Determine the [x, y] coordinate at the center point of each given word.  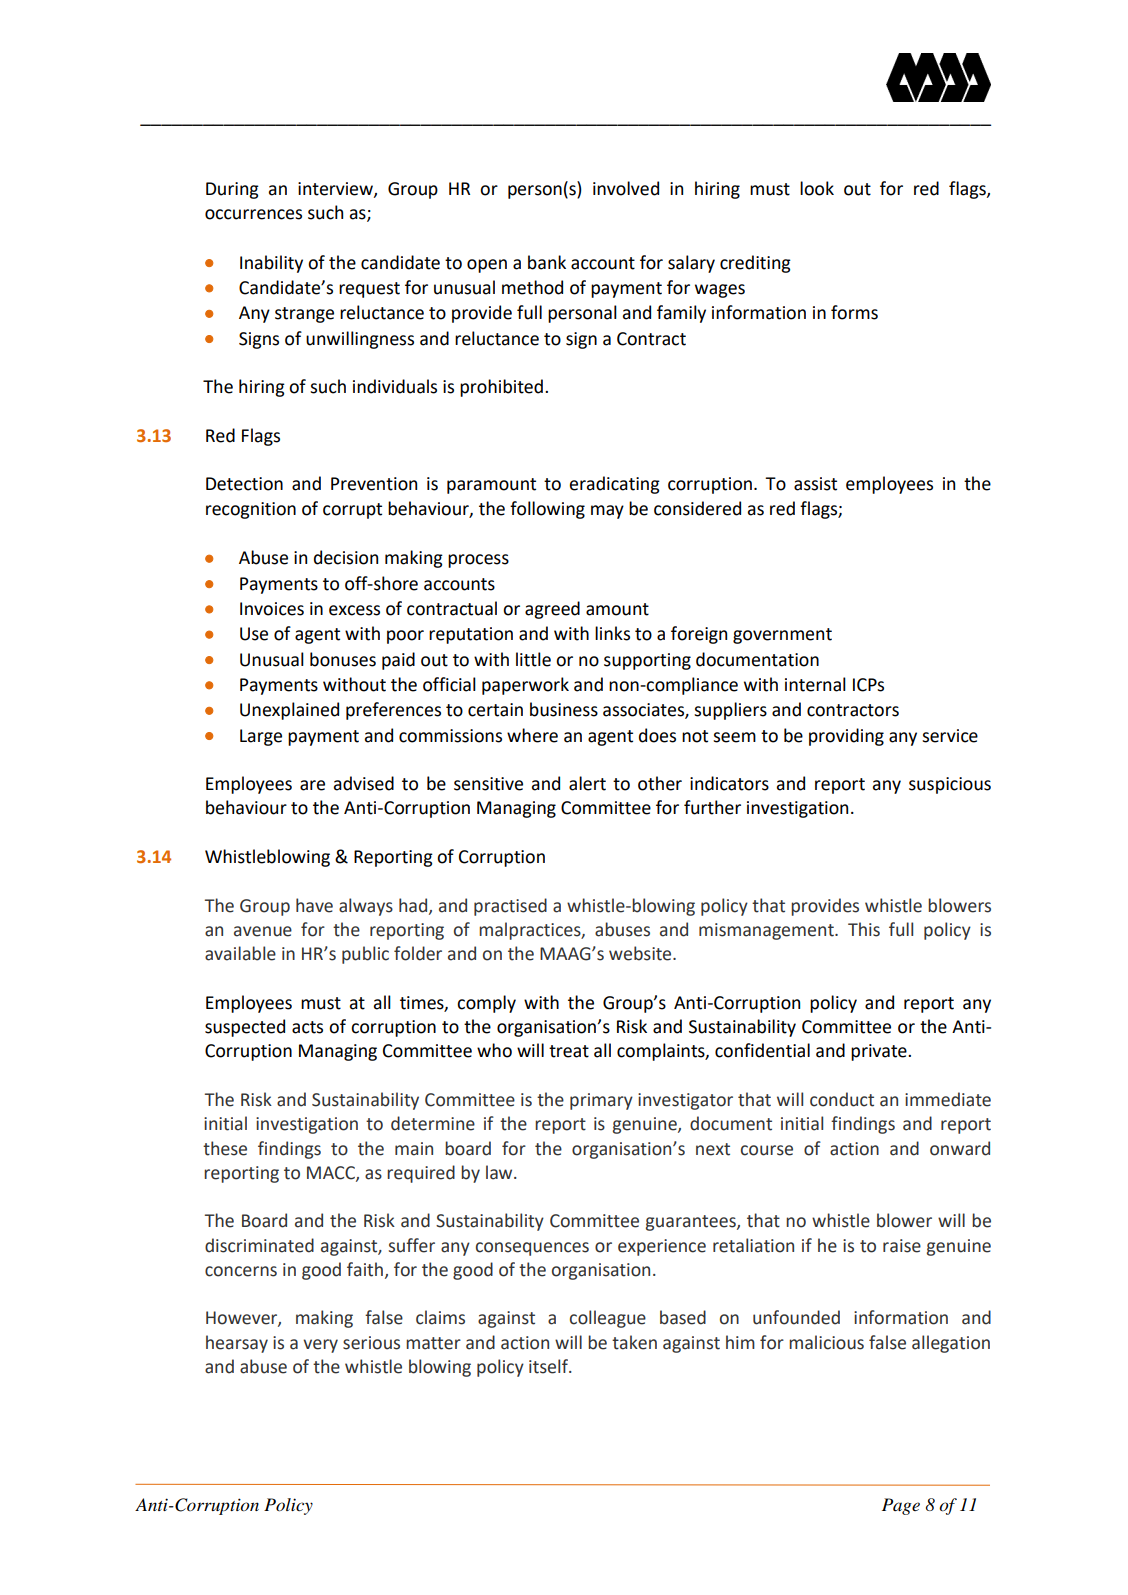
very [320, 1346]
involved [626, 188]
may [607, 512]
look [817, 188]
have [314, 905]
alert [587, 783]
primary [601, 1101]
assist [815, 484]
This [864, 929]
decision [346, 557]
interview [336, 189]
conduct [842, 1099]
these [225, 1148]
